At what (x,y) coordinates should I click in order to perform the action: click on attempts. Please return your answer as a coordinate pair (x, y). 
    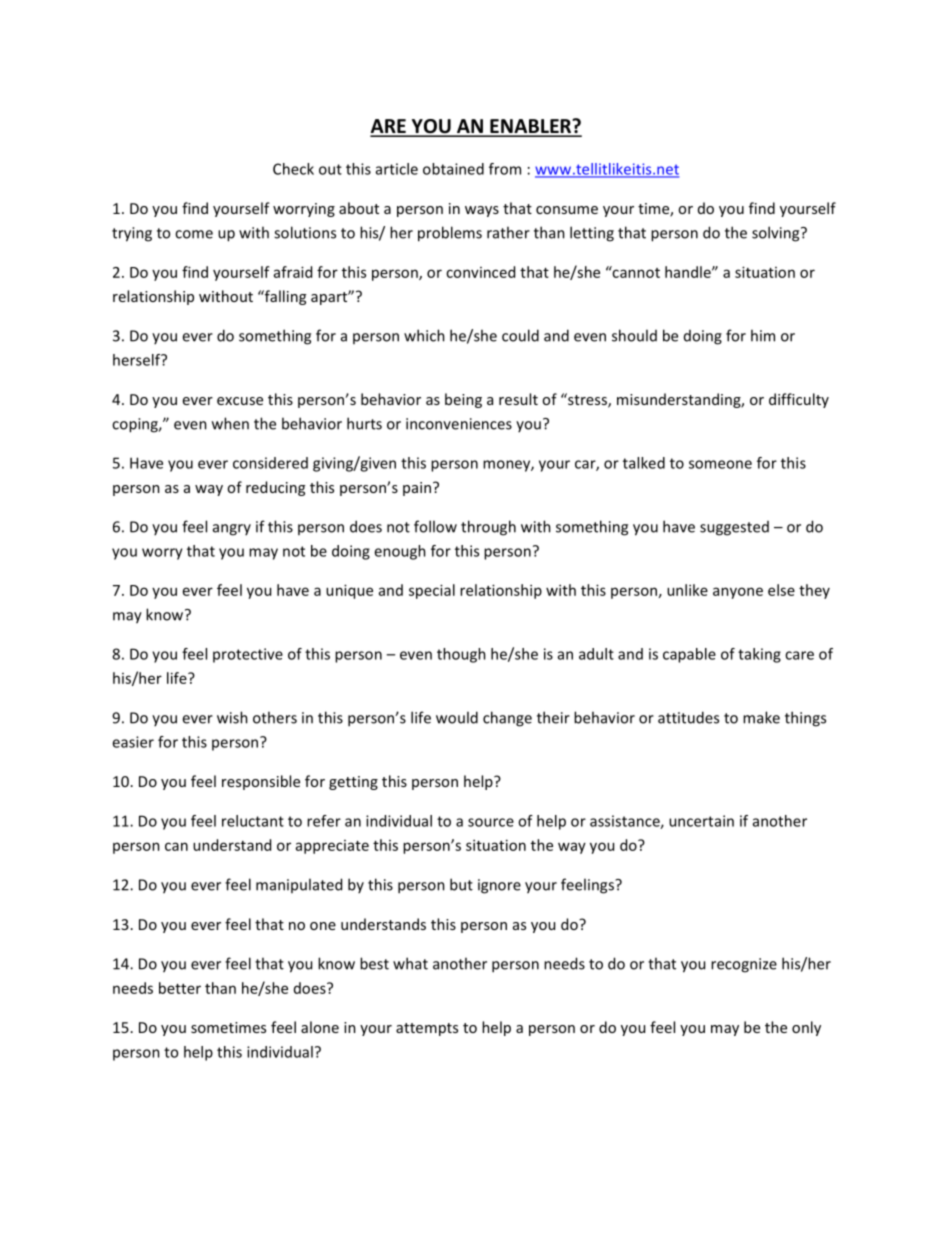
    Looking at the image, I should click on (427, 1029).
